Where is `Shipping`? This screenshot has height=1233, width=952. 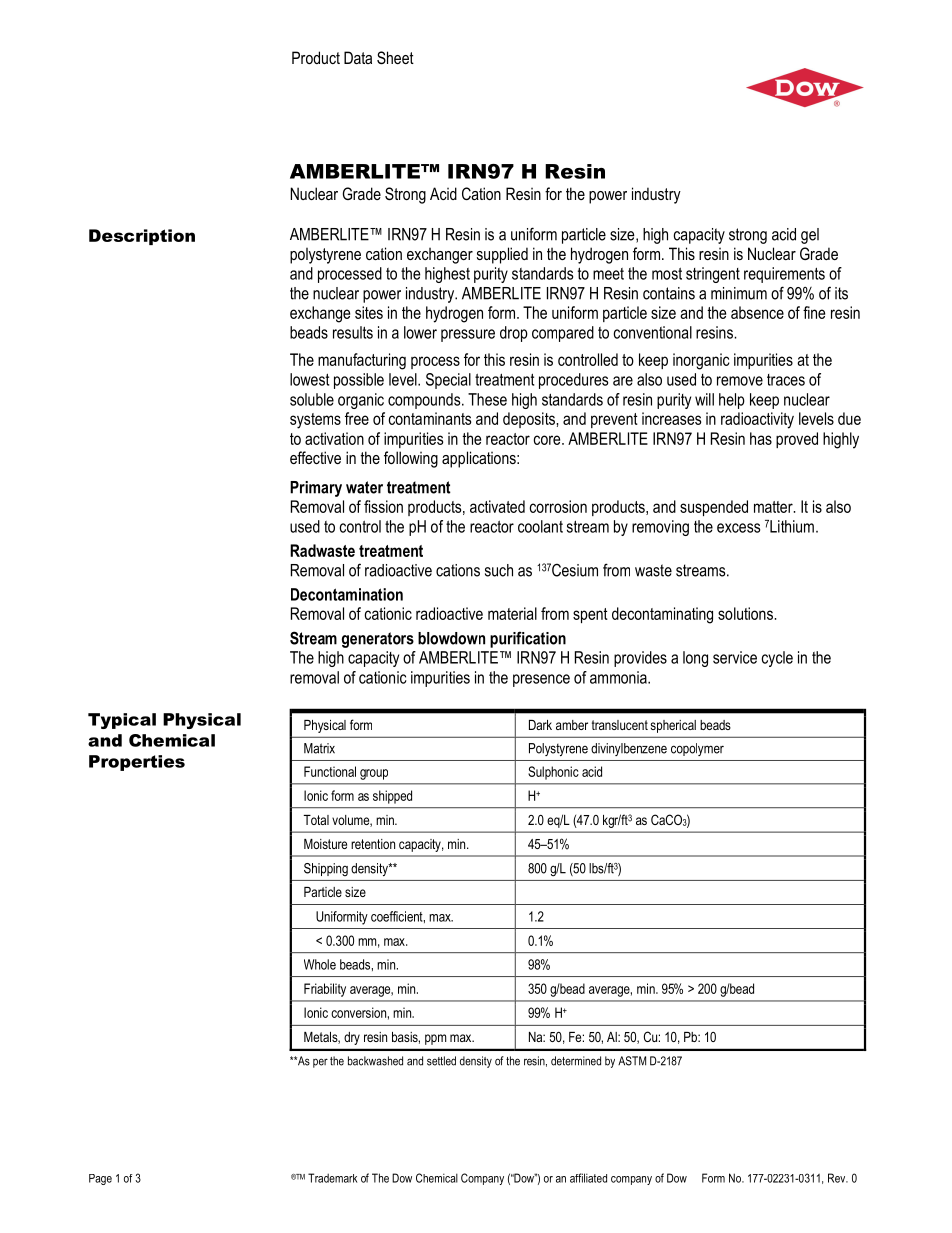 Shipping is located at coordinates (326, 869).
